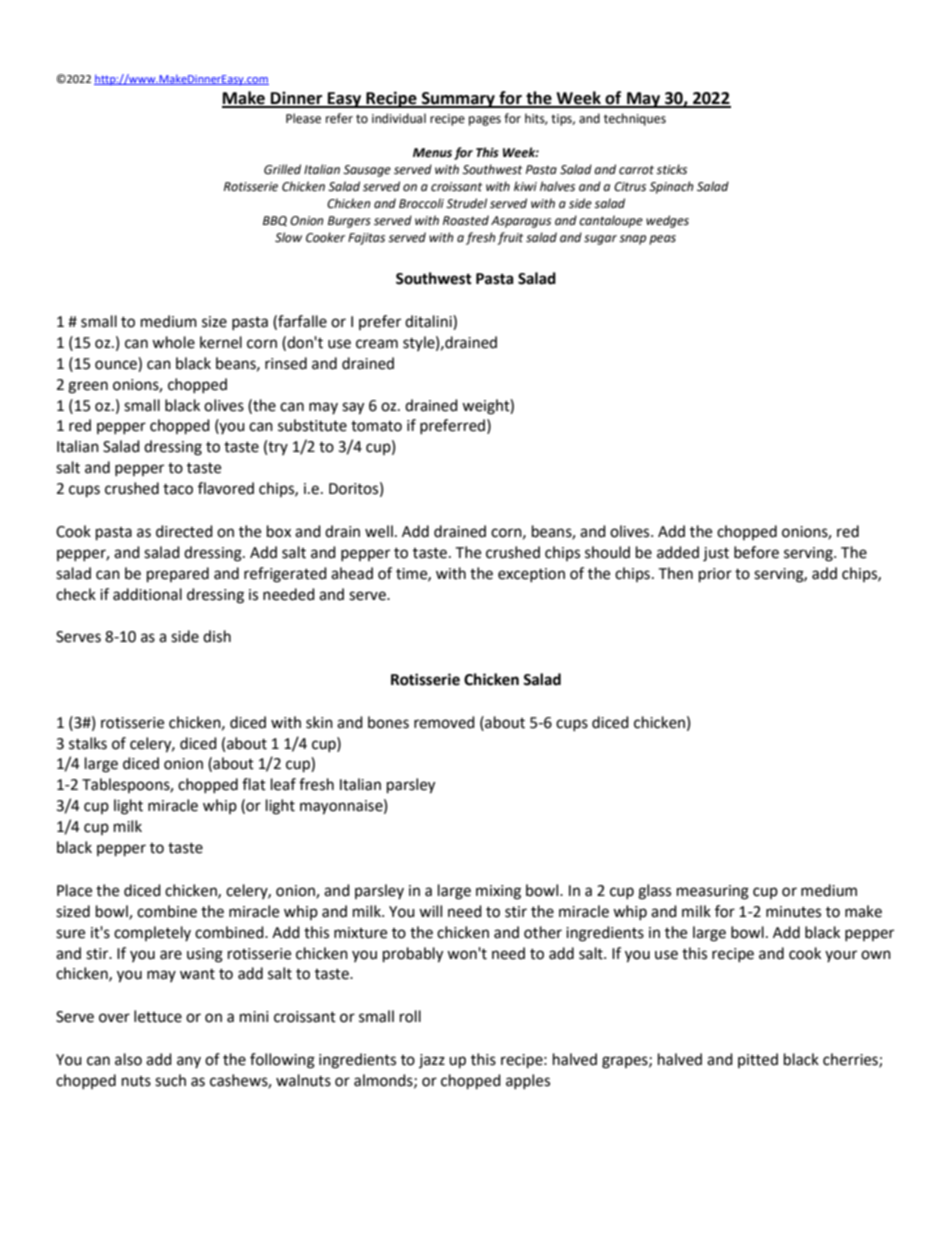  I want to click on additional, so click(147, 594).
